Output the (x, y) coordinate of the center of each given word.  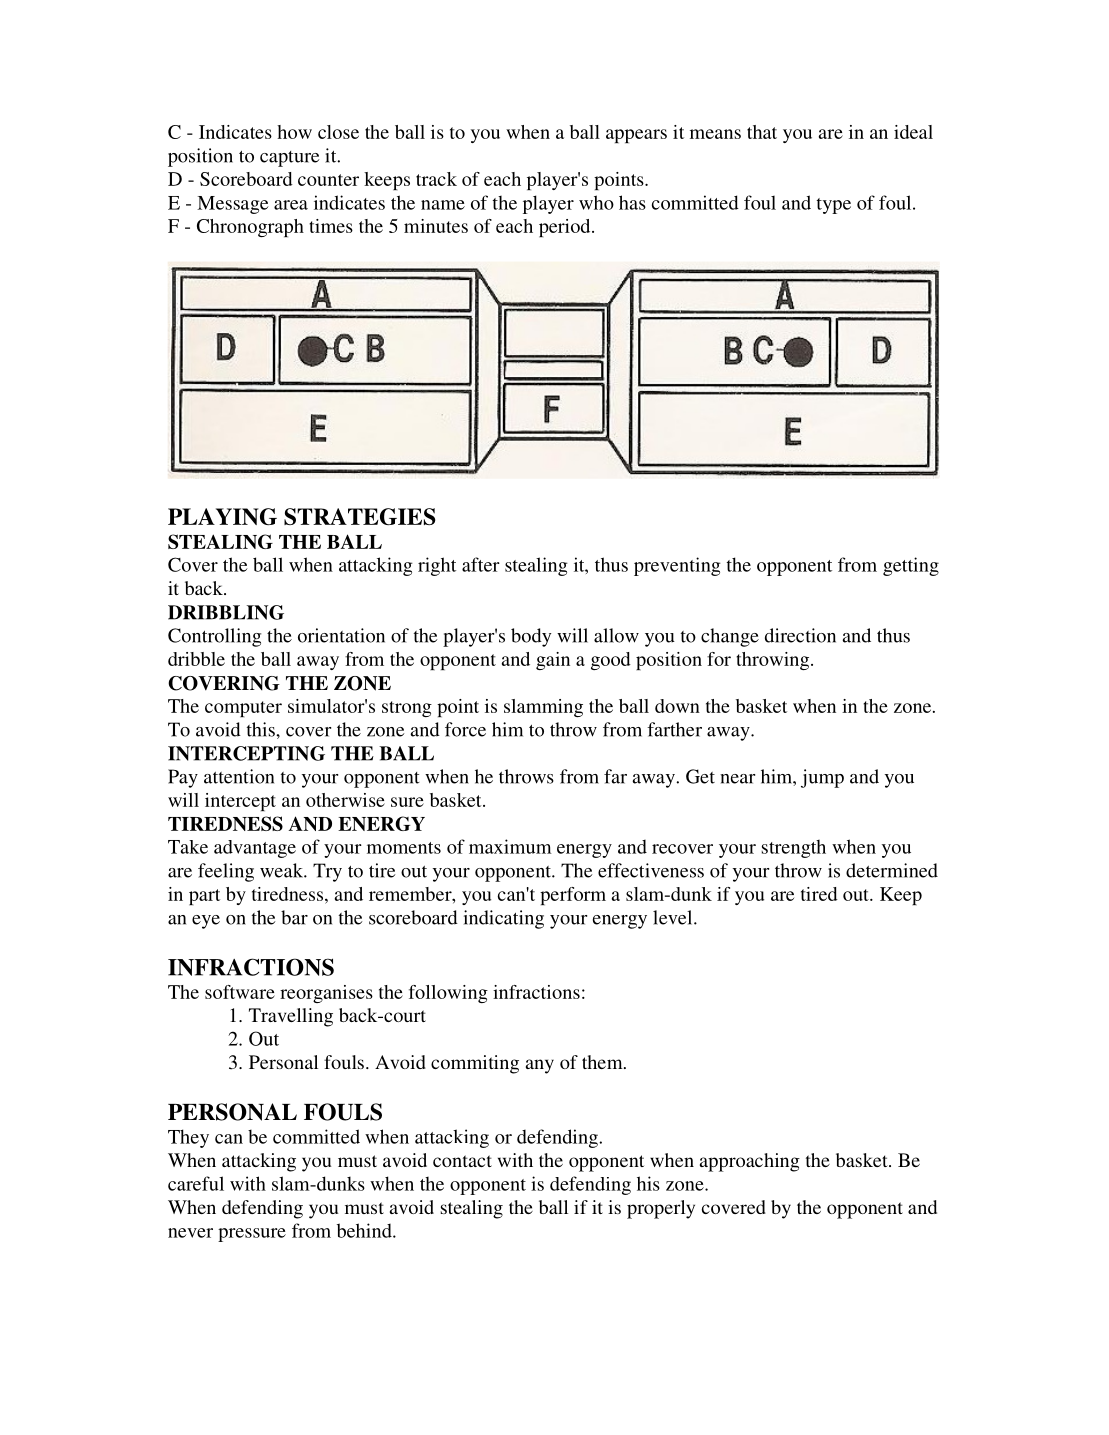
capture (289, 159)
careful (196, 1183)
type (834, 206)
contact (462, 1161)
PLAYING (222, 516)
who (596, 202)
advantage (255, 849)
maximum (510, 846)
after (481, 564)
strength (794, 849)
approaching (750, 1162)
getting (911, 566)
